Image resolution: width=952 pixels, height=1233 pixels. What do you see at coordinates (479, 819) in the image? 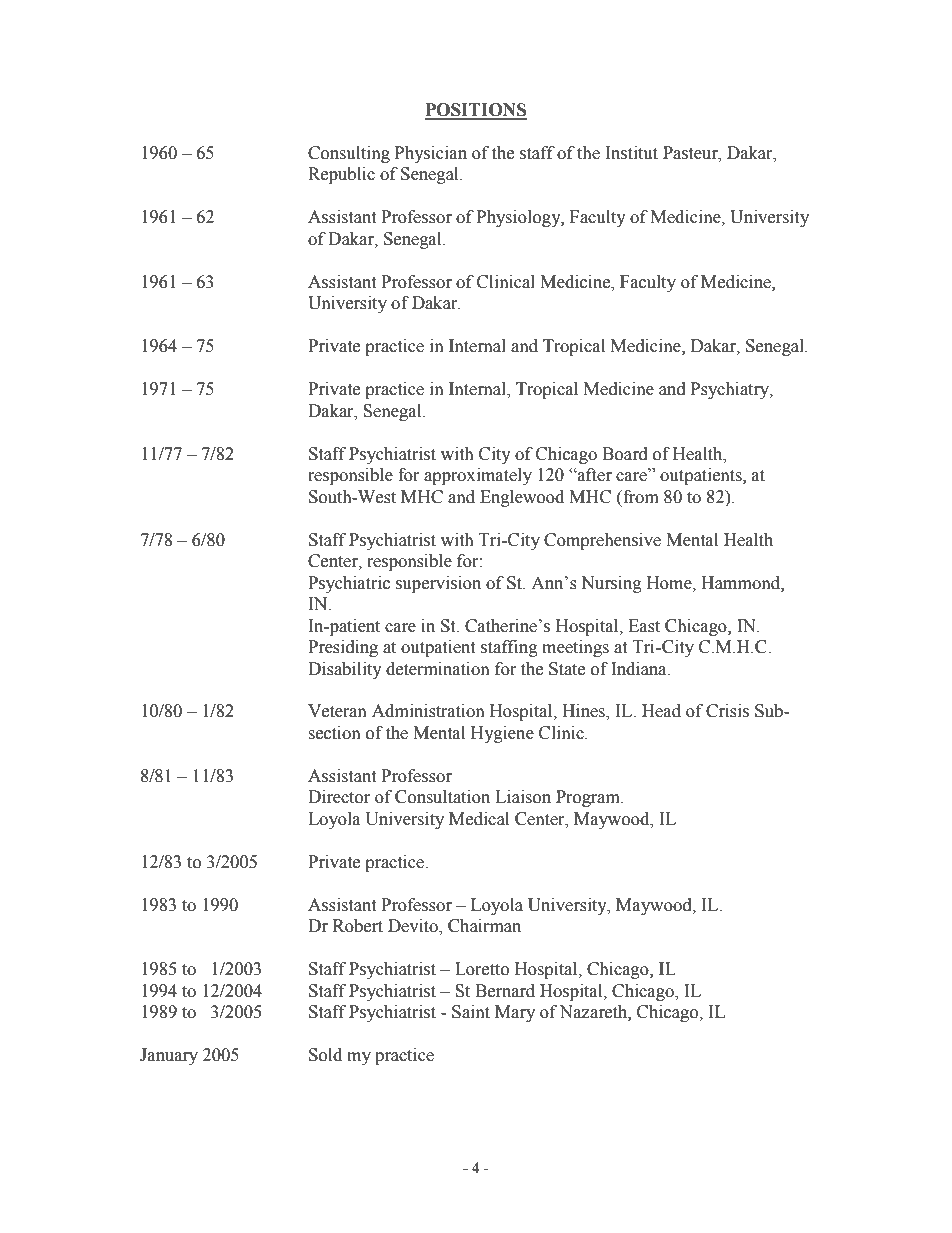
I see `Medical` at bounding box center [479, 819].
